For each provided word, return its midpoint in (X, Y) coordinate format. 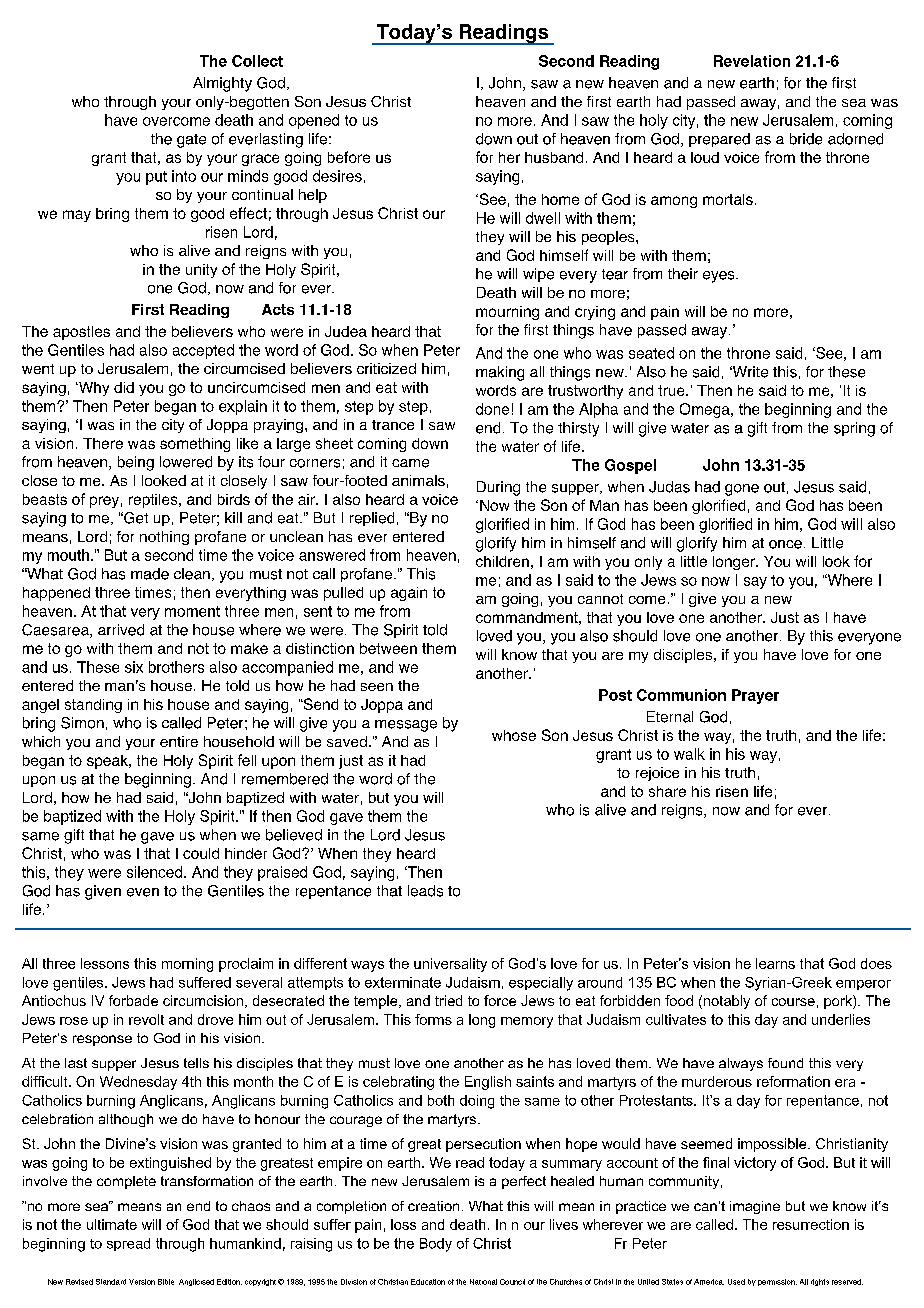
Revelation (752, 61)
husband (554, 157)
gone (742, 490)
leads (425, 891)
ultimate (112, 1224)
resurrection (811, 1224)
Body (436, 1245)
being (136, 463)
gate (191, 141)
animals (418, 480)
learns (775, 963)
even (143, 892)
